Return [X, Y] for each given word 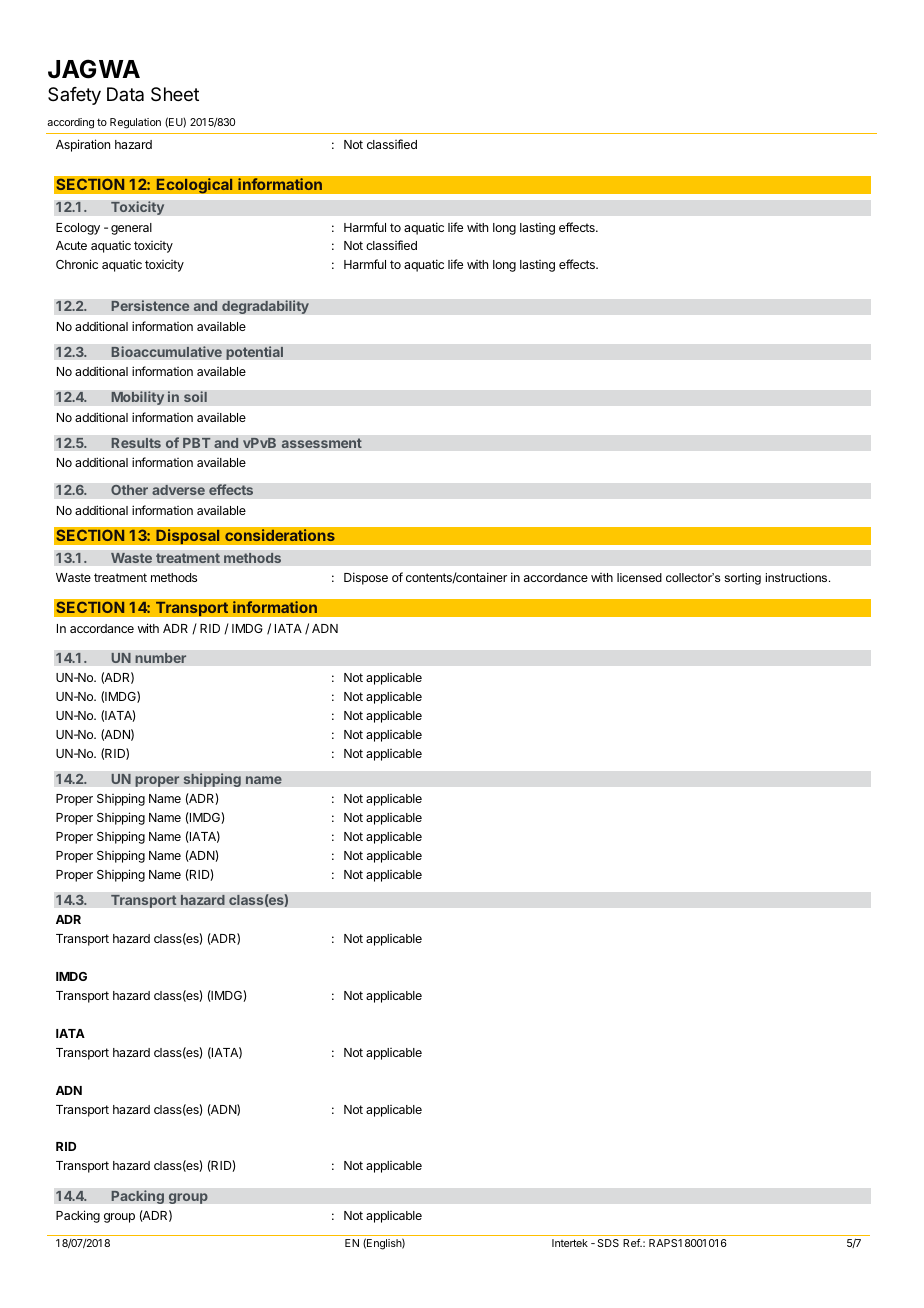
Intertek [570, 1243]
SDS [608, 1243]
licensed [639, 577]
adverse [178, 490]
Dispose [366, 578]
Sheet [175, 94]
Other [129, 490]
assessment [321, 443]
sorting [742, 579]
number [161, 658]
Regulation [135, 123]
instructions [798, 577]
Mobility [138, 398]
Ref [632, 1243]
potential [254, 353]
